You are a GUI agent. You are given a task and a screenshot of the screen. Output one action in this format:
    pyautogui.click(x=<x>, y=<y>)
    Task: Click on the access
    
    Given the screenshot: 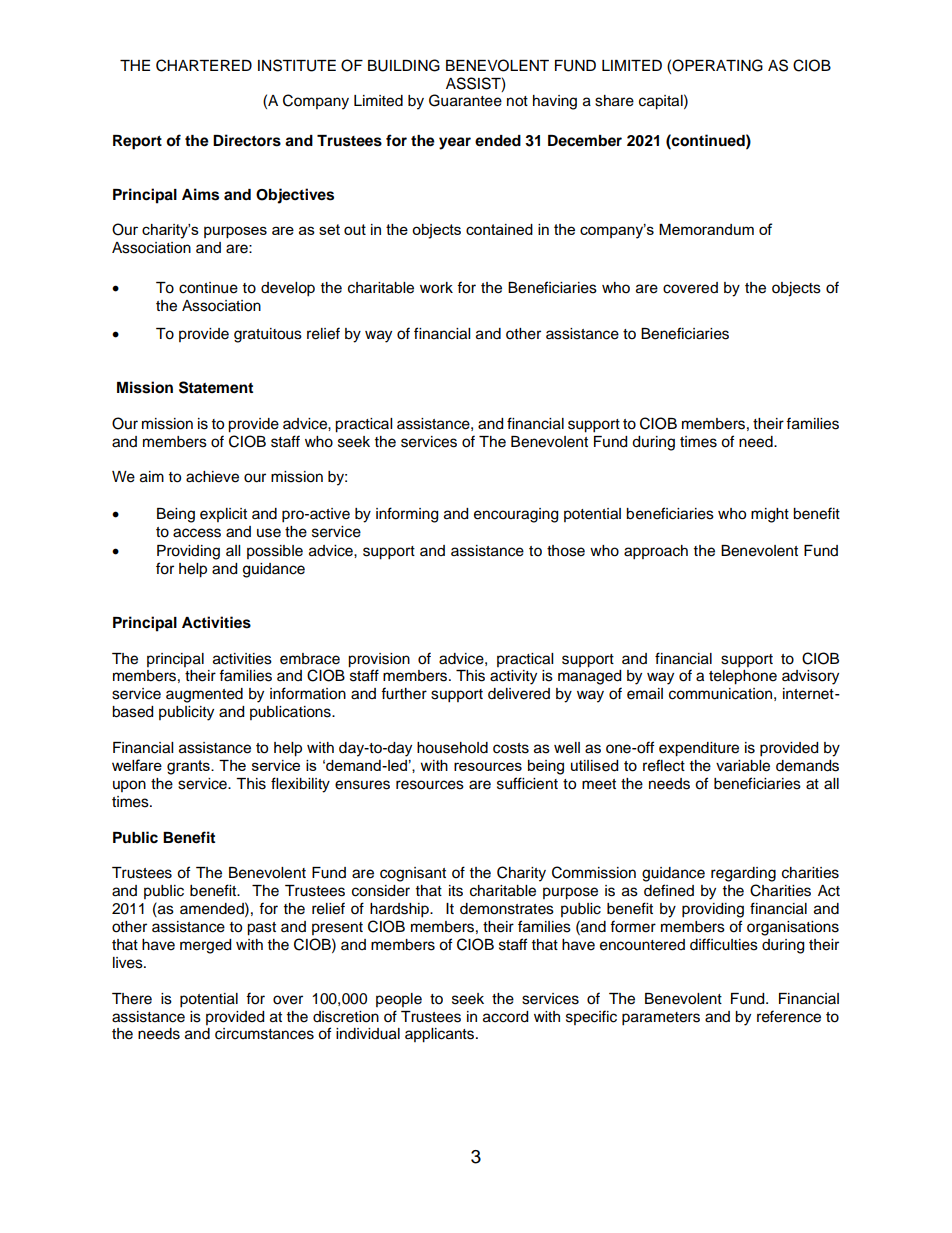 What is the action you would take?
    pyautogui.click(x=197, y=533)
